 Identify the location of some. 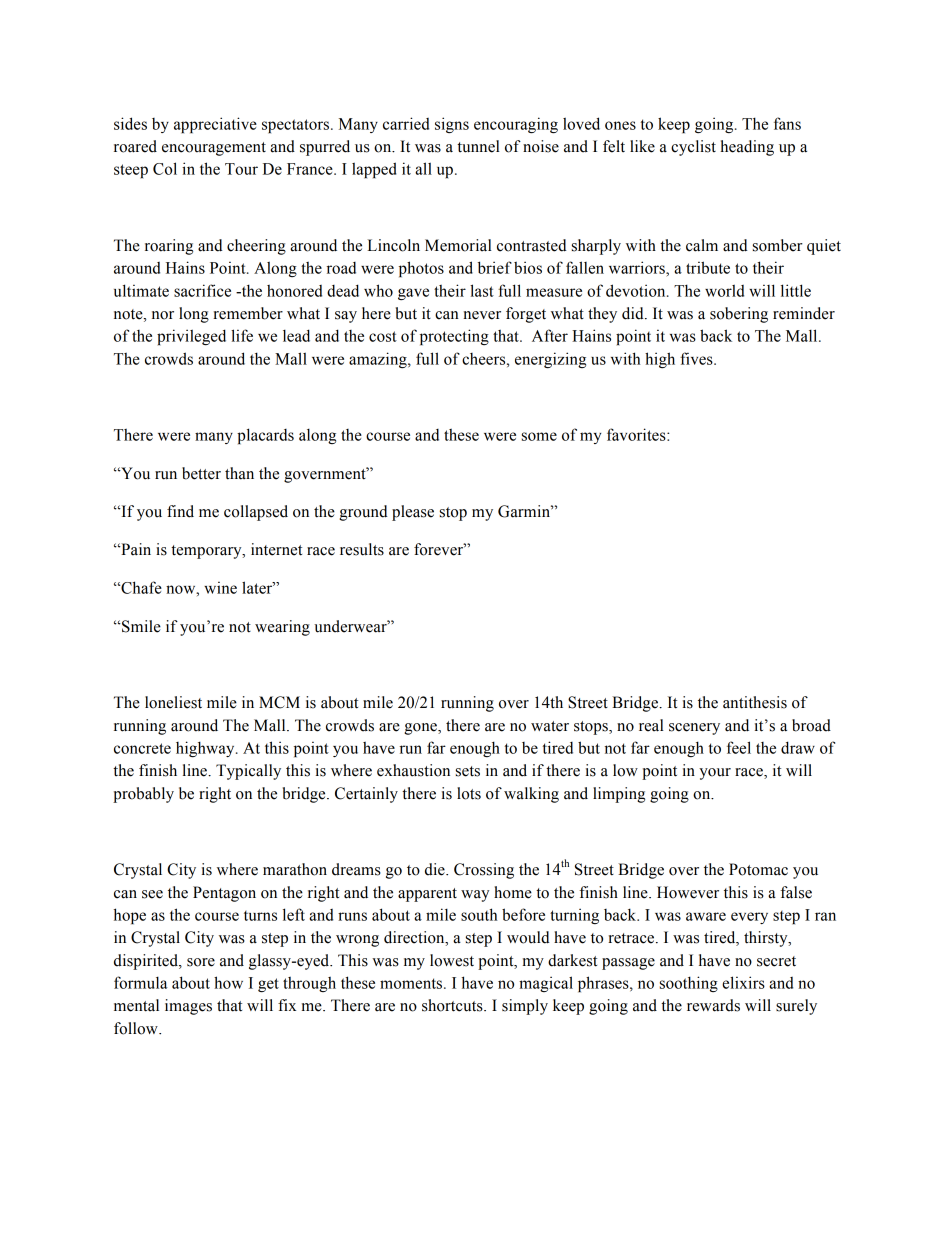
(539, 436).
